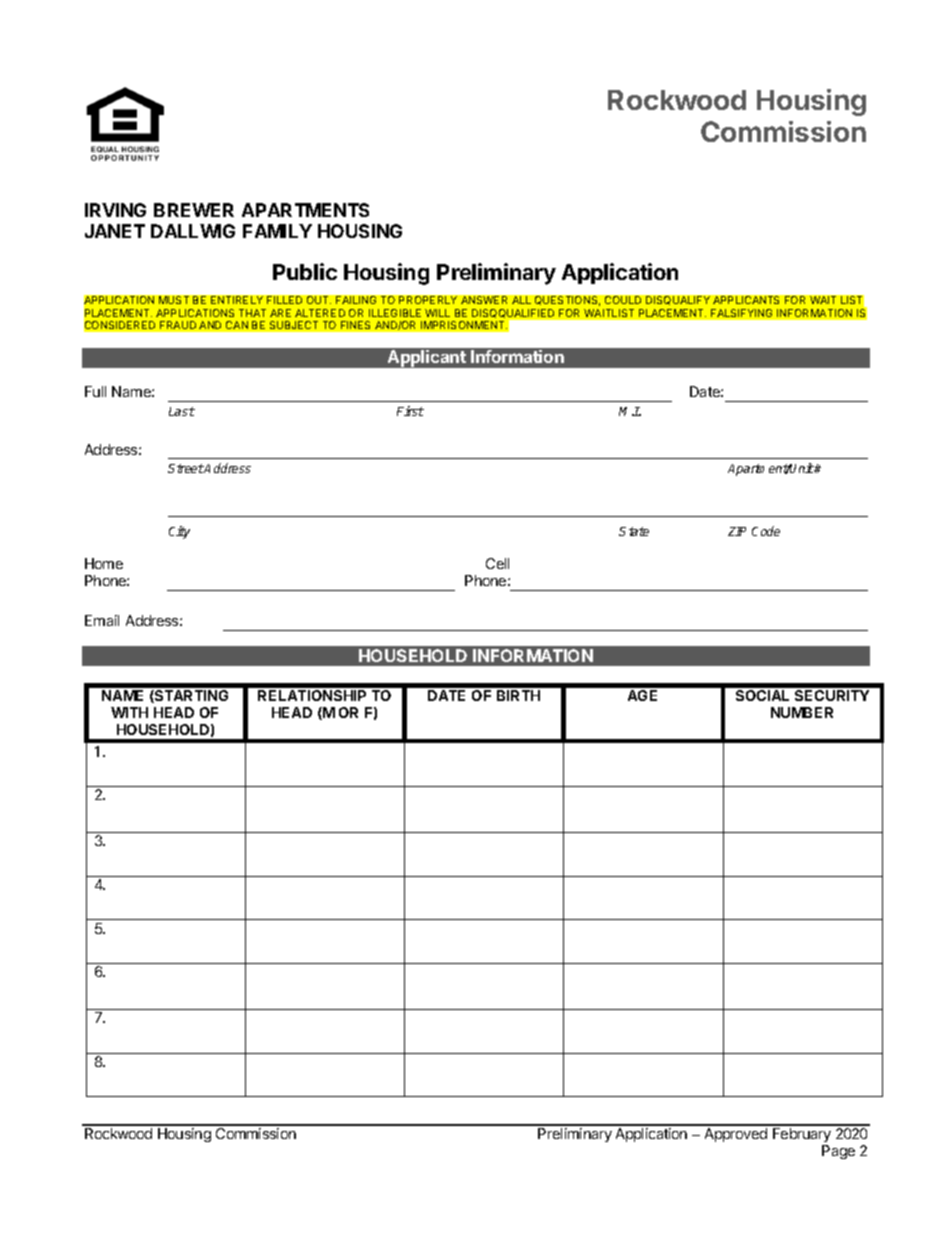 Image resolution: width=952 pixels, height=1233 pixels. I want to click on BREWER, so click(194, 210).
